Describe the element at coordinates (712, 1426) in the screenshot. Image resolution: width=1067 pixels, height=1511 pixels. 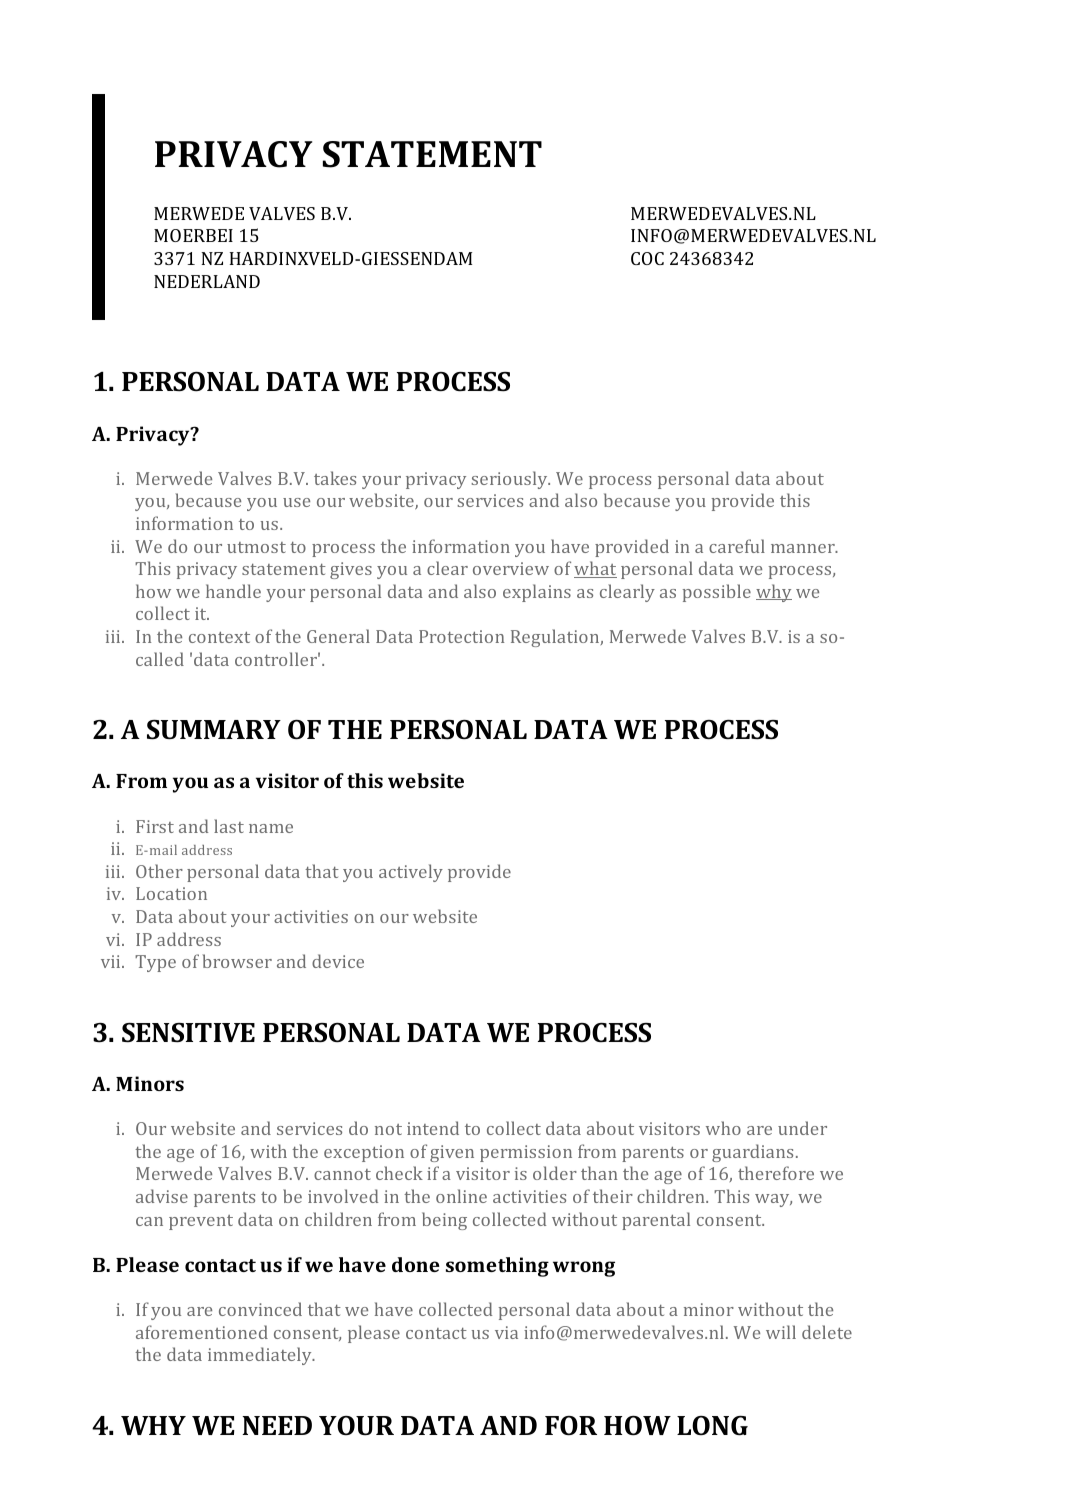
I see `LONG` at that location.
